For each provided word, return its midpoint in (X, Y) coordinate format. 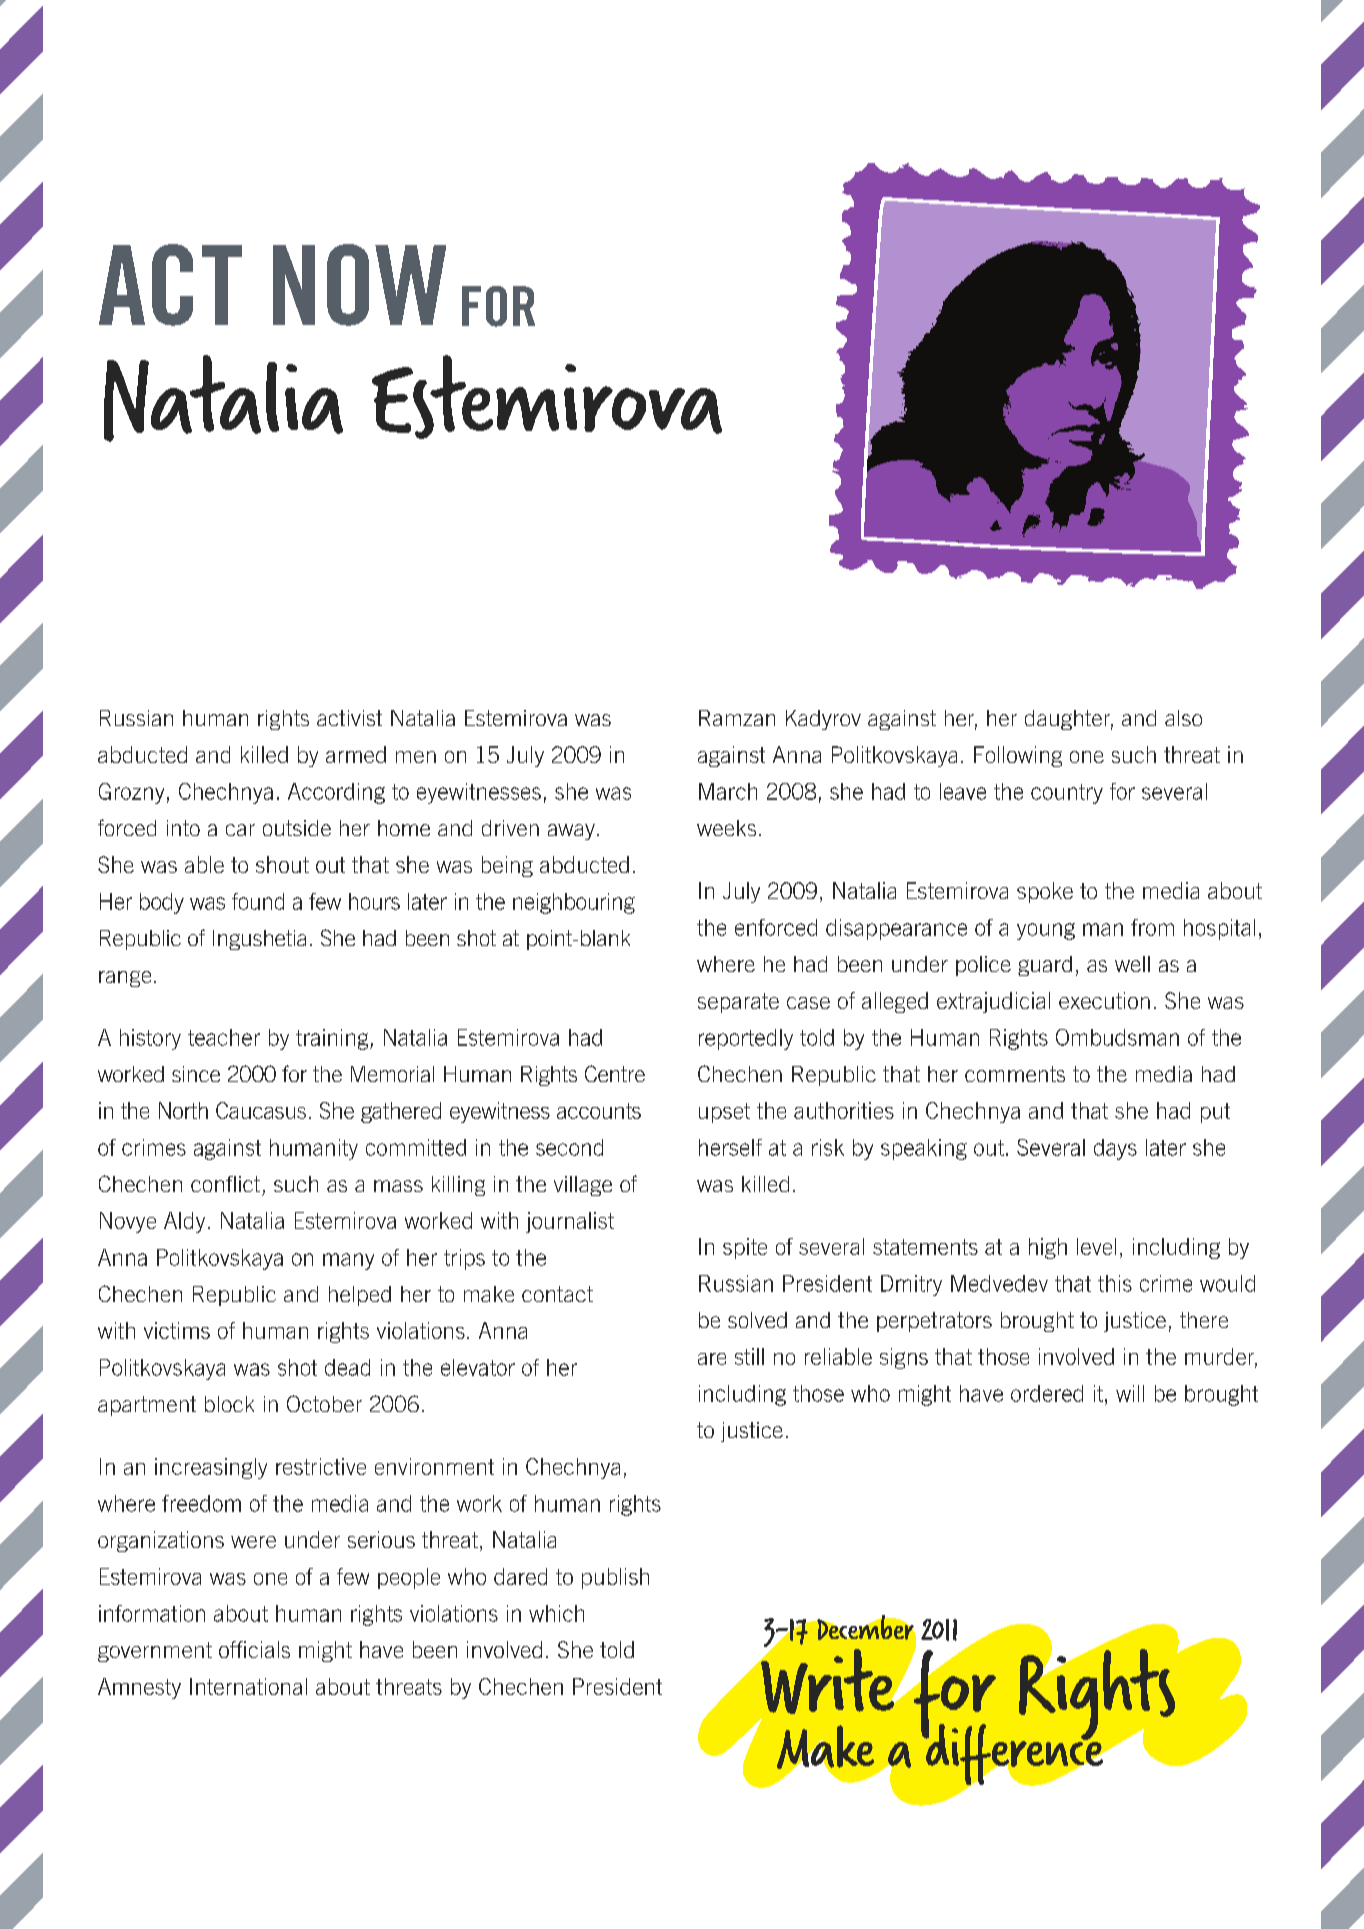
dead (347, 1367)
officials (254, 1649)
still (749, 1356)
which (556, 1613)
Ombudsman (1117, 1037)
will (1130, 1393)
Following (1018, 756)
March (728, 791)
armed (356, 754)
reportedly (746, 1039)
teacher (224, 1037)
